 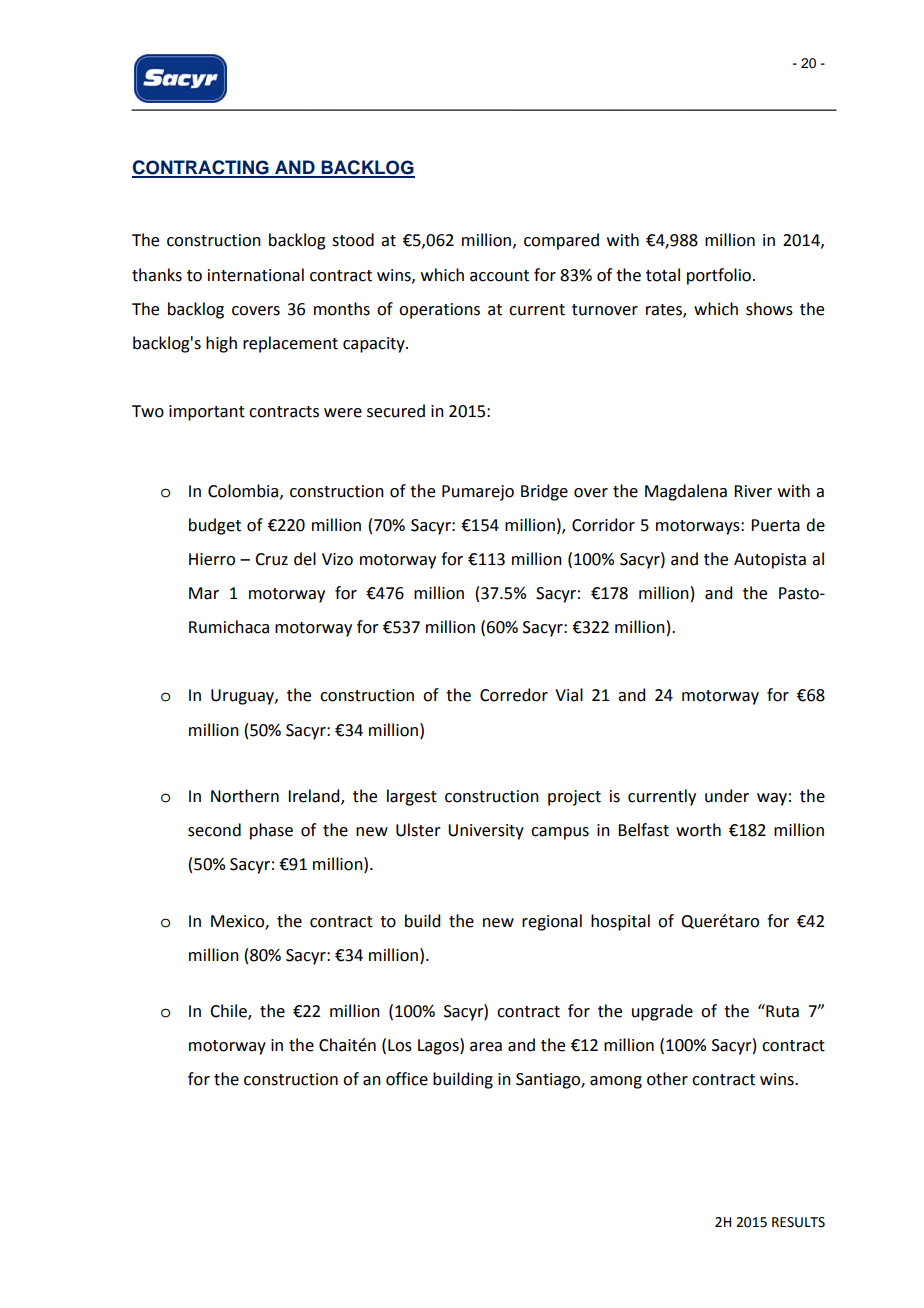 I want to click on portfolio, so click(x=719, y=276).
